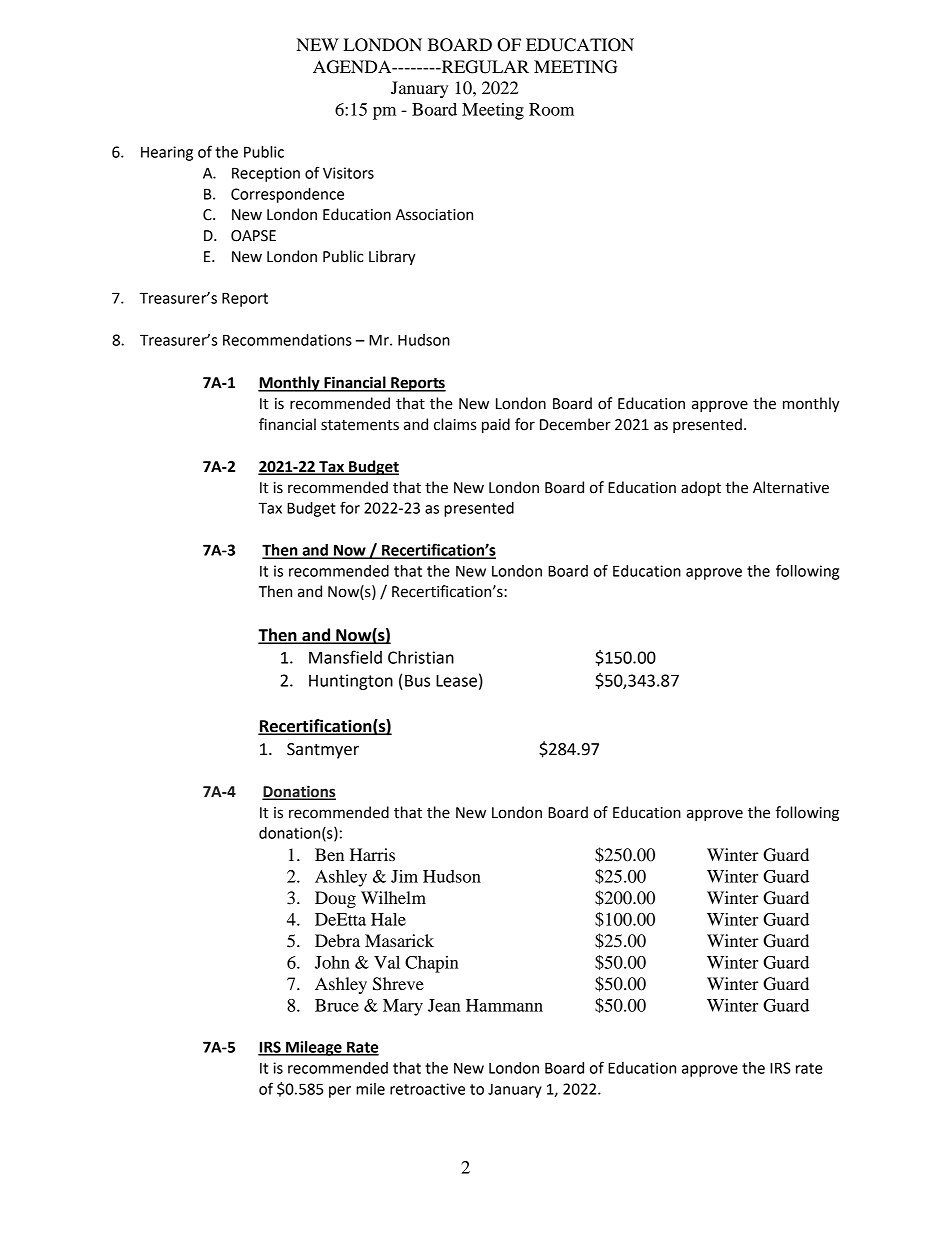 The image size is (952, 1233). I want to click on adopt, so click(701, 488).
